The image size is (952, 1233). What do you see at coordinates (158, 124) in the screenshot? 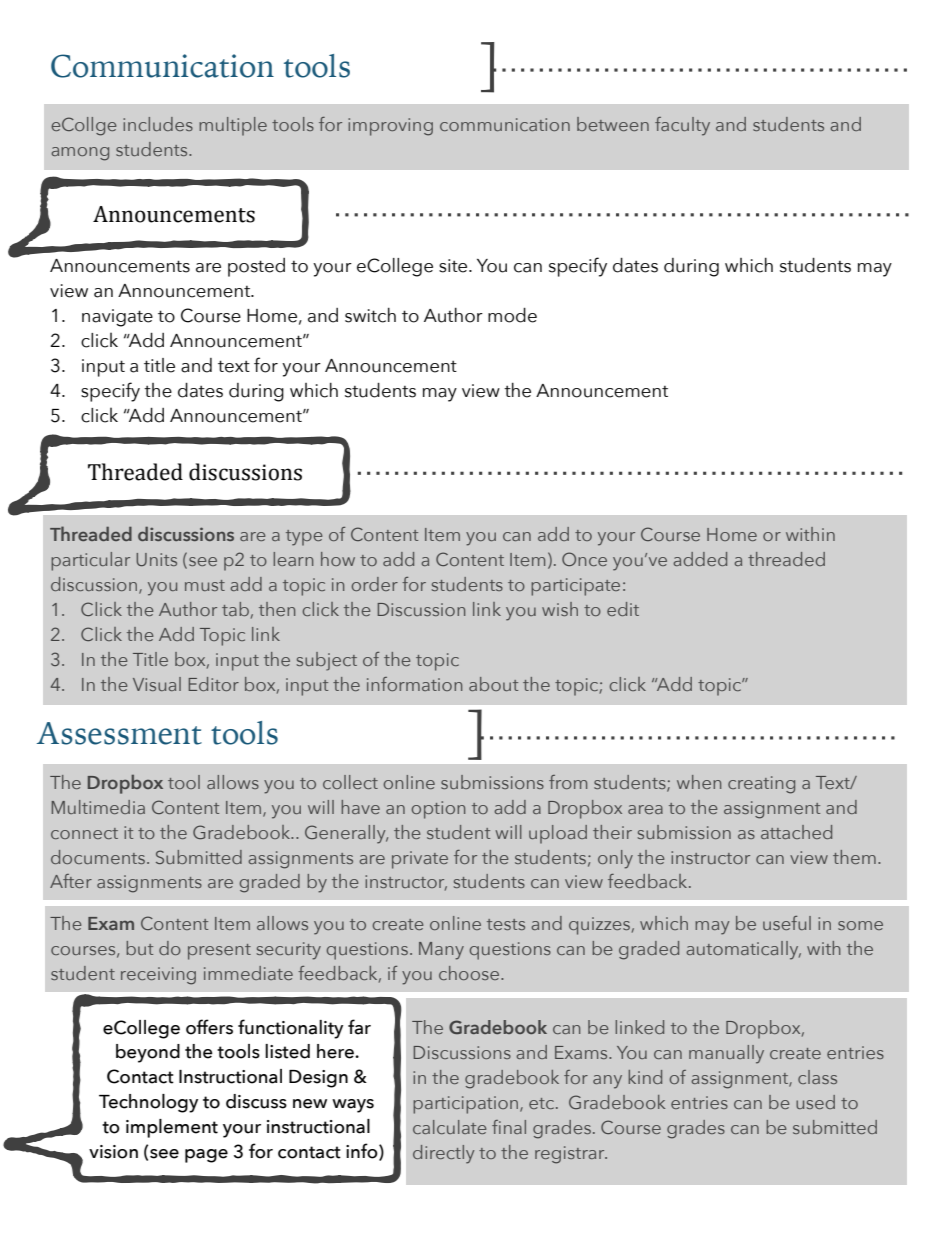
I see `includes` at bounding box center [158, 124].
